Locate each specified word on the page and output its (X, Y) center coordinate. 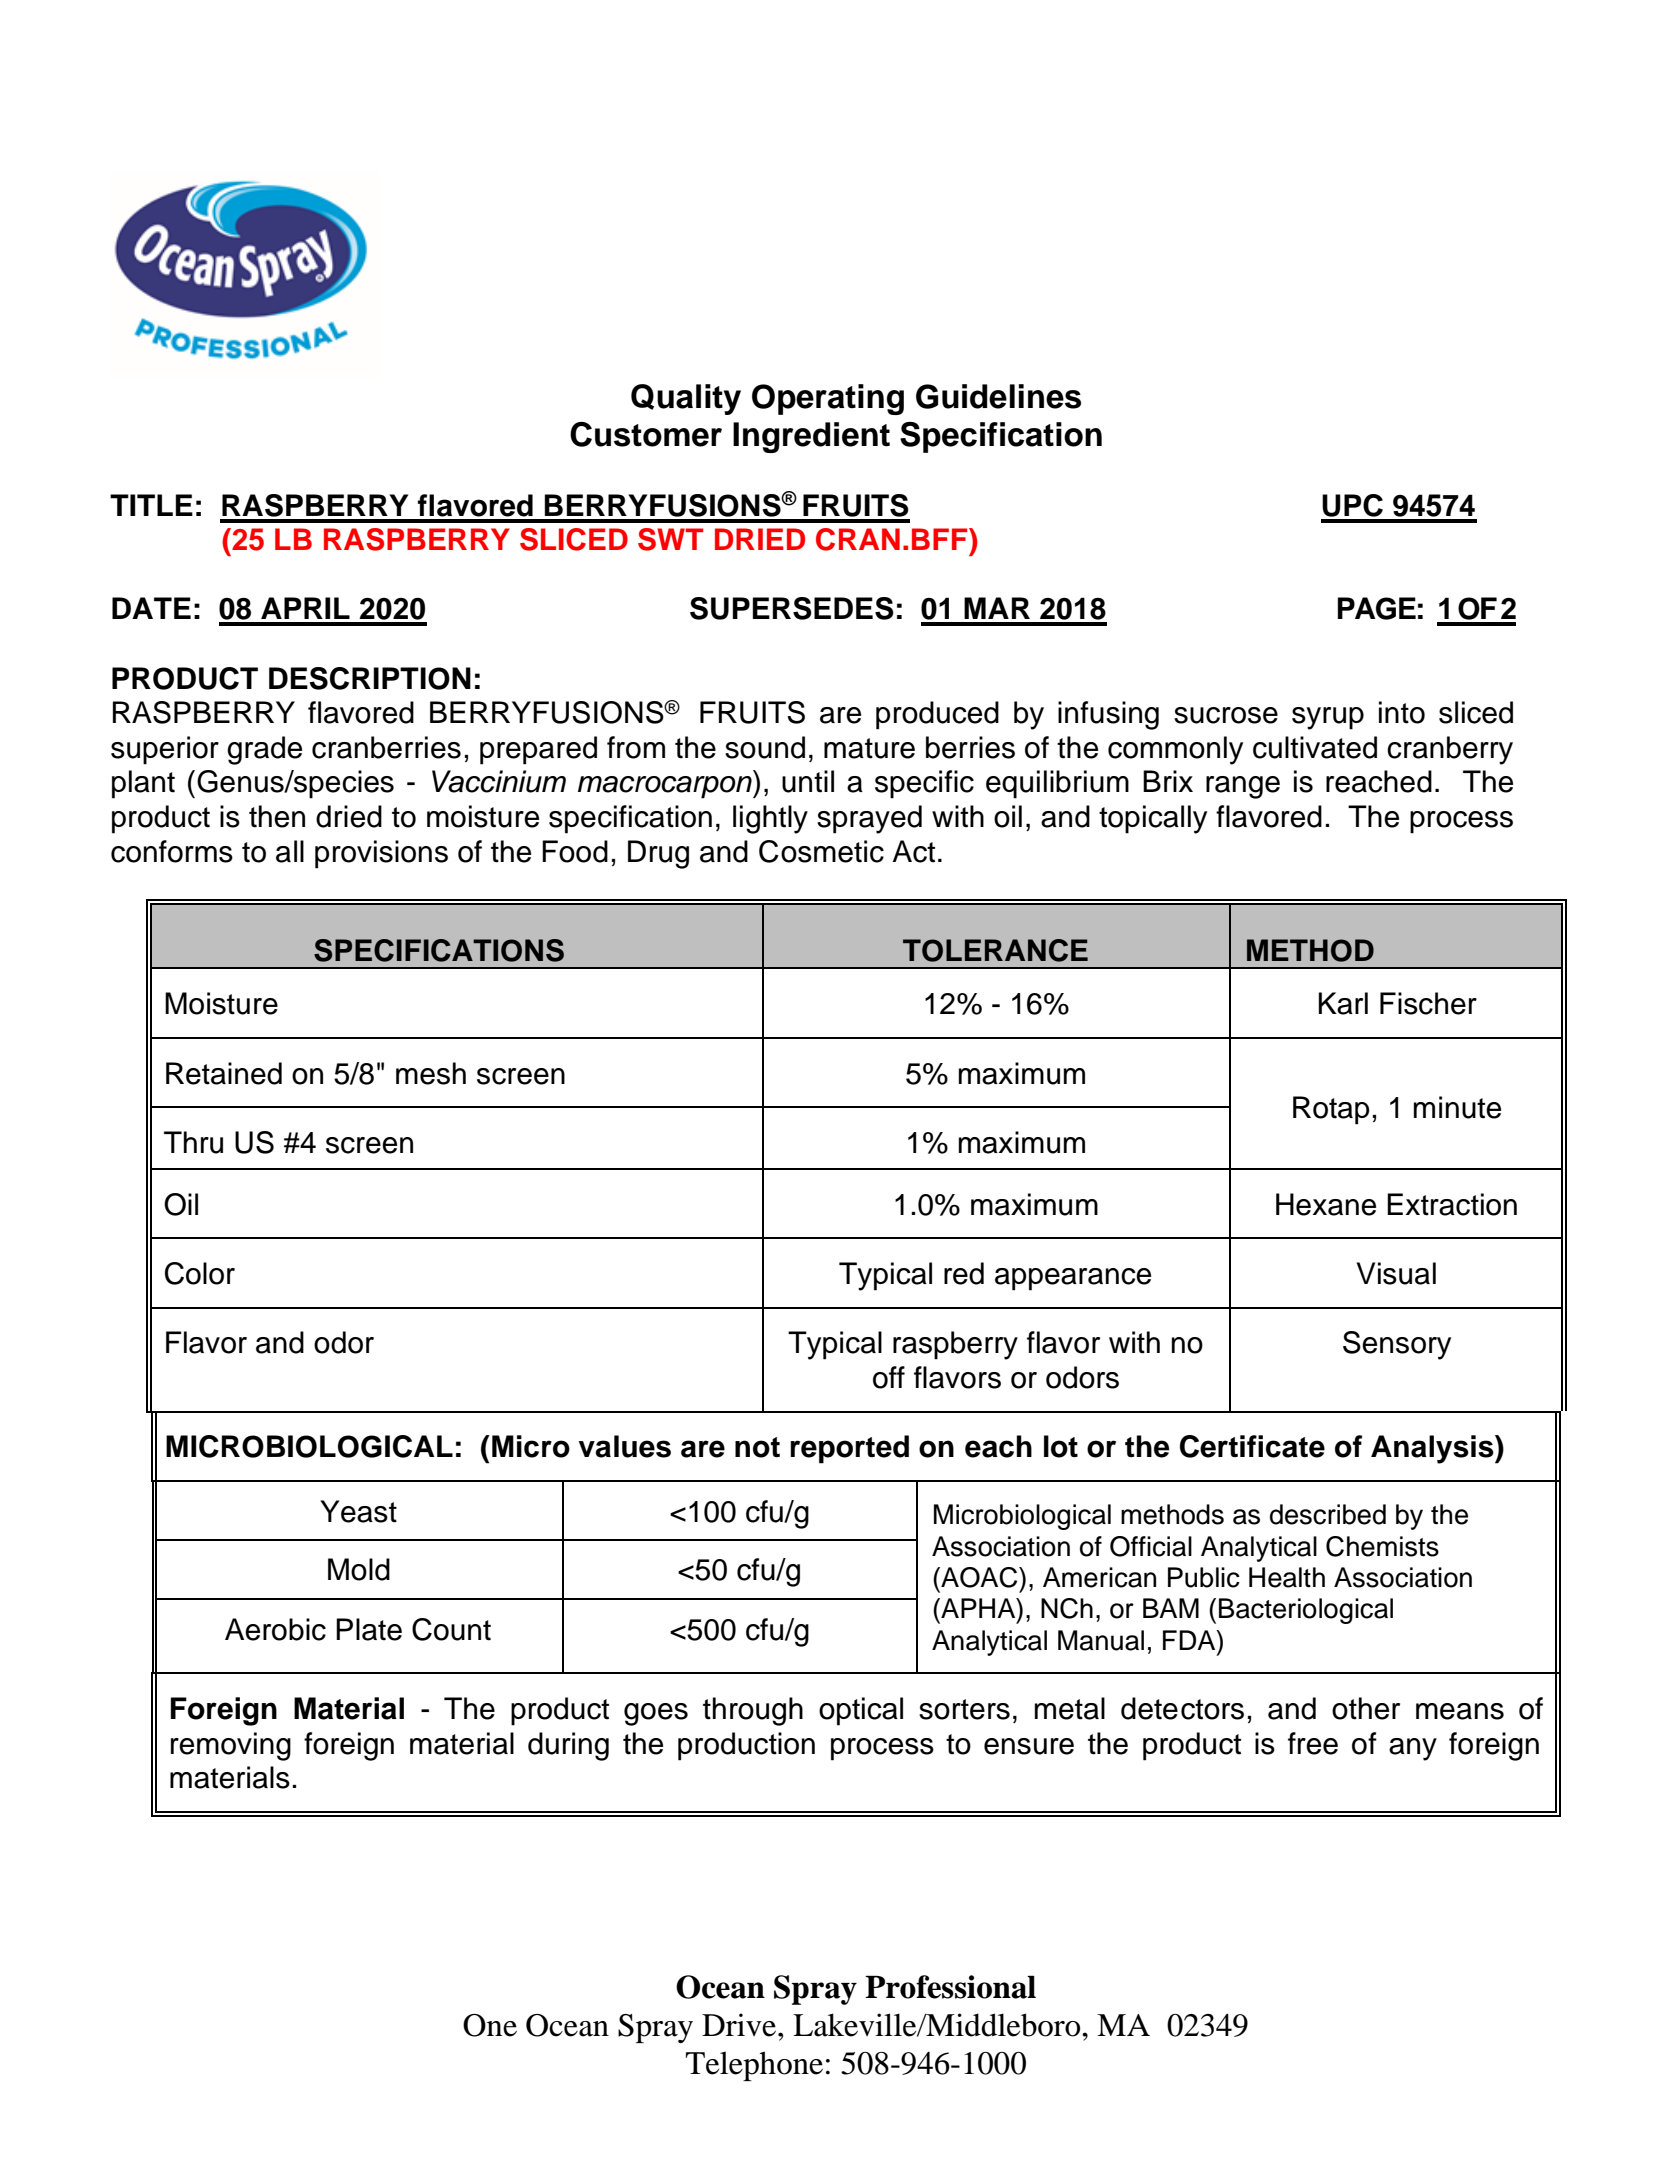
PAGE (1377, 608)
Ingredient (811, 437)
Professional (950, 1987)
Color (200, 1273)
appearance (1073, 1279)
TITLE (151, 505)
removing (231, 1746)
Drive (740, 2025)
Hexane (1326, 1204)
